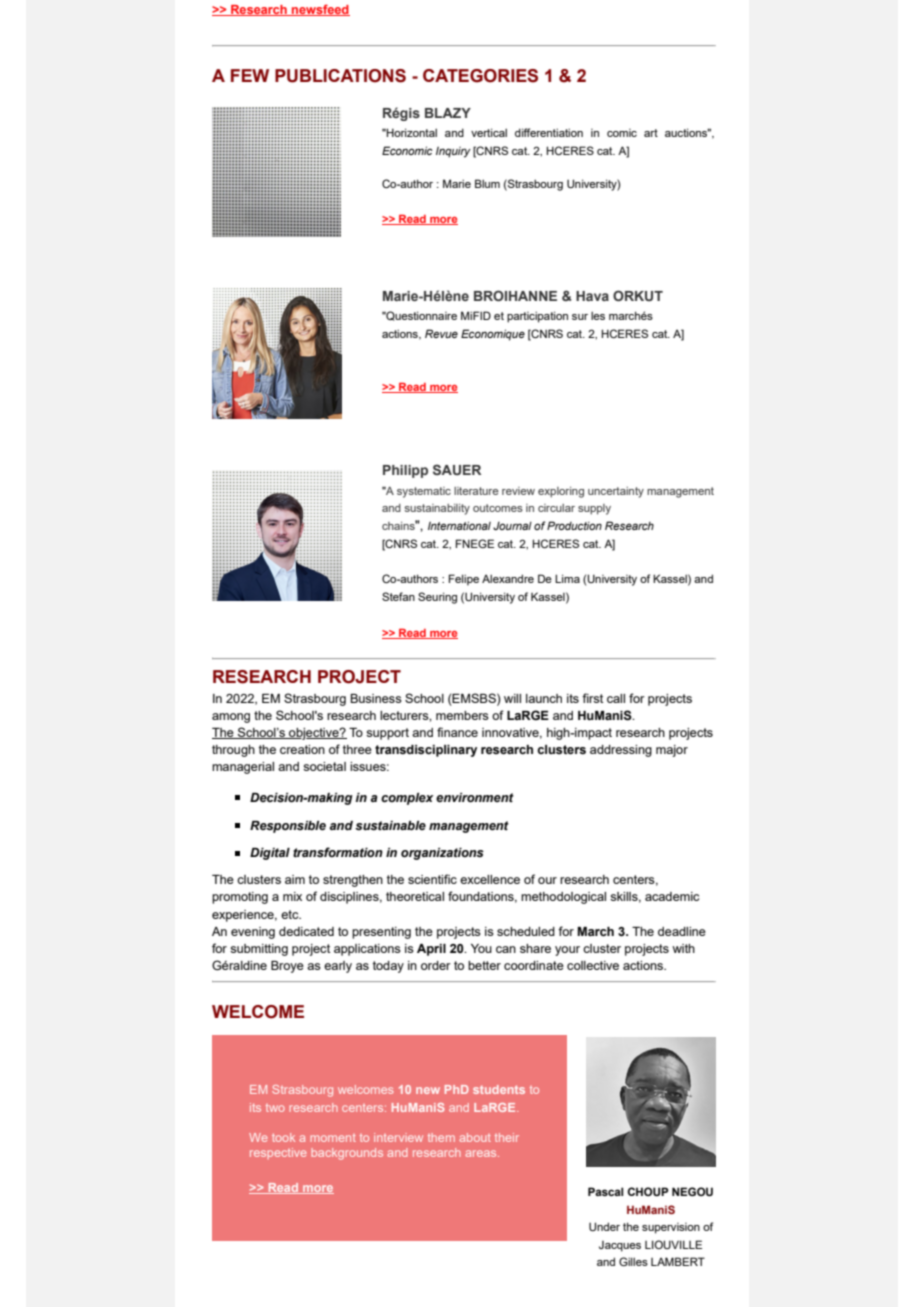 The image size is (924, 1307). Describe the element at coordinates (464, 580) in the screenshot. I see `Felipe` at that location.
